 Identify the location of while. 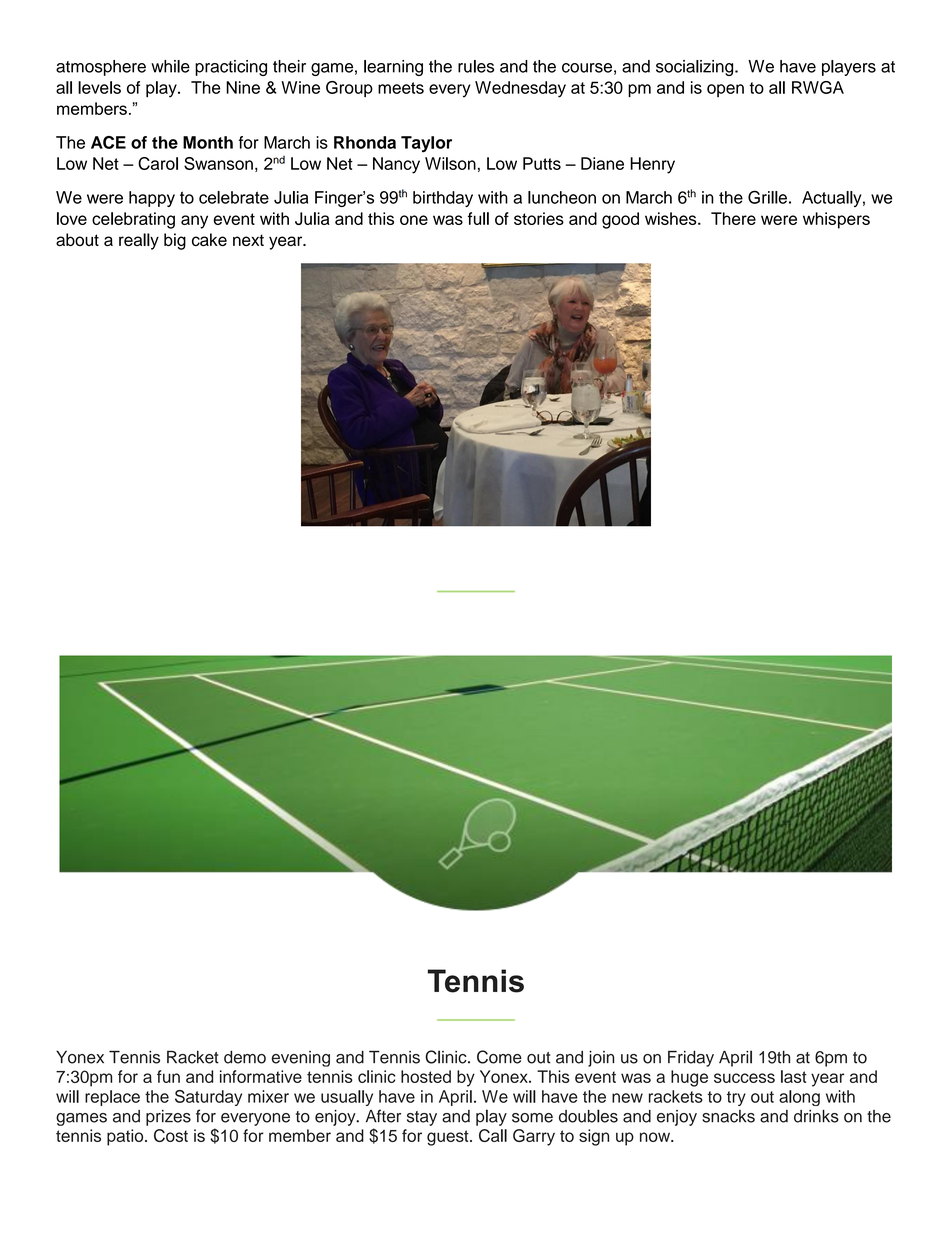
(170, 66).
